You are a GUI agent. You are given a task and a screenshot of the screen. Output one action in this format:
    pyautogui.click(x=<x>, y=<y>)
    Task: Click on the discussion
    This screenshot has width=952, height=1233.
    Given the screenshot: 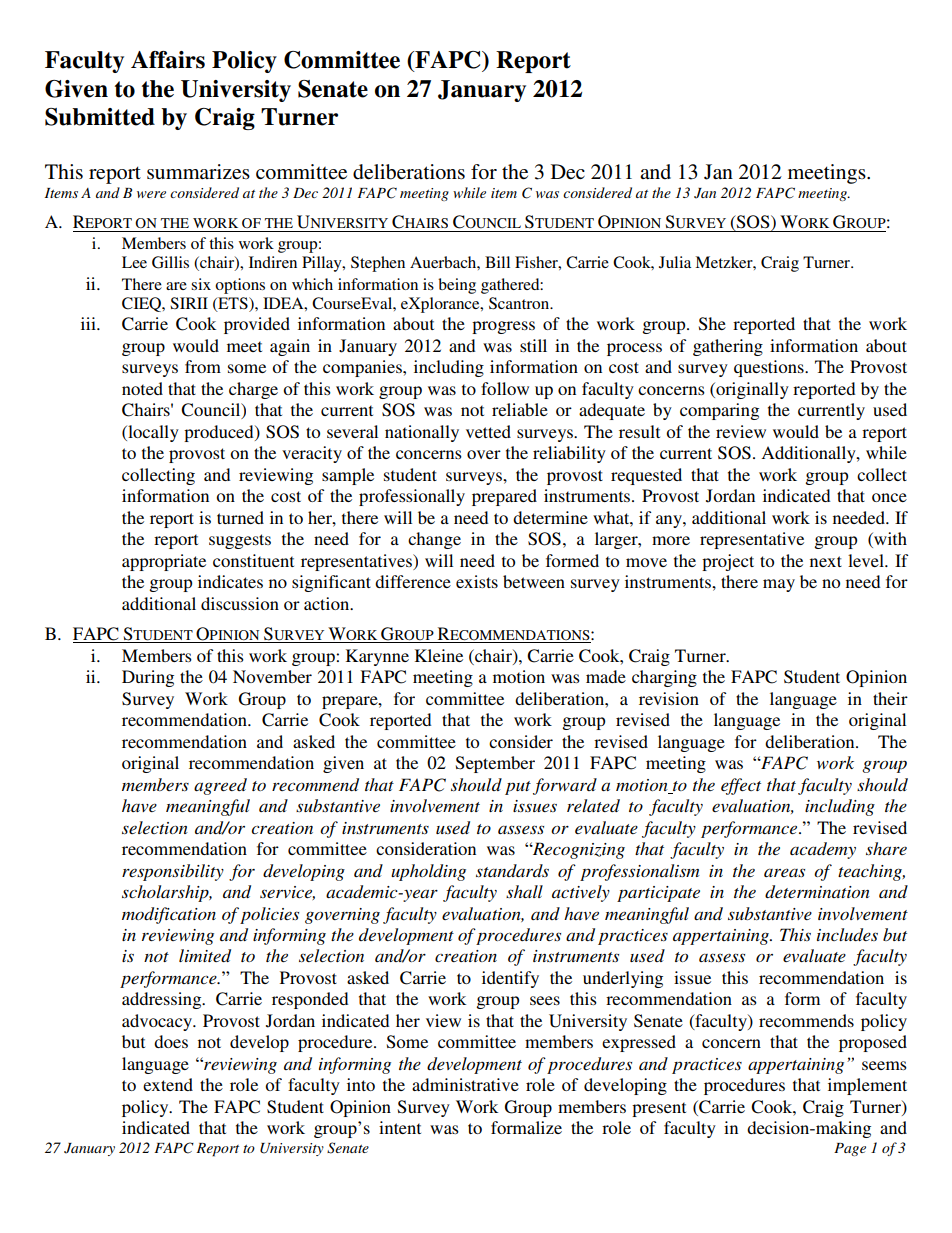 What is the action you would take?
    pyautogui.click(x=240, y=603)
